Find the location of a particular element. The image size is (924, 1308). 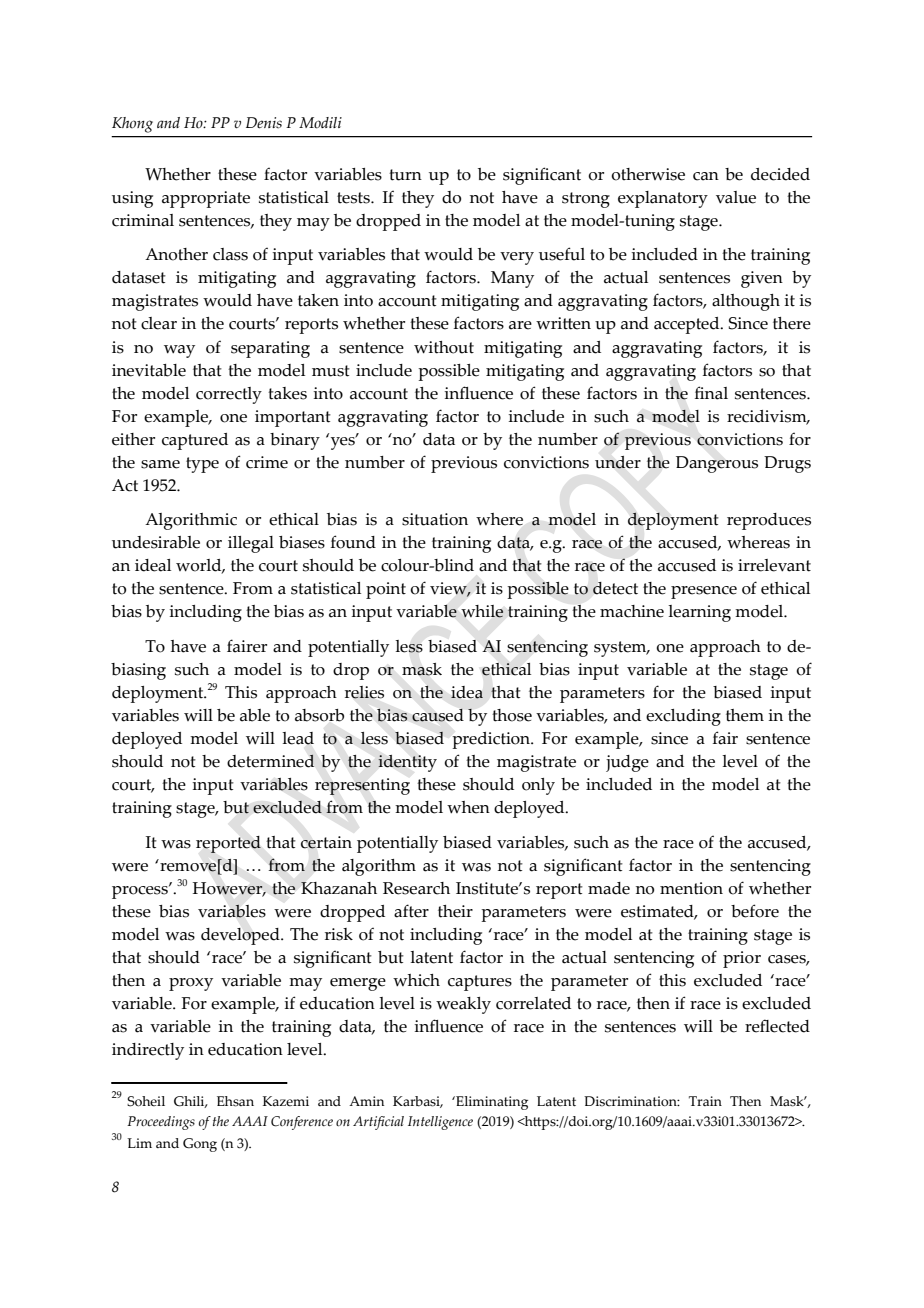

Gong is located at coordinates (200, 1145).
